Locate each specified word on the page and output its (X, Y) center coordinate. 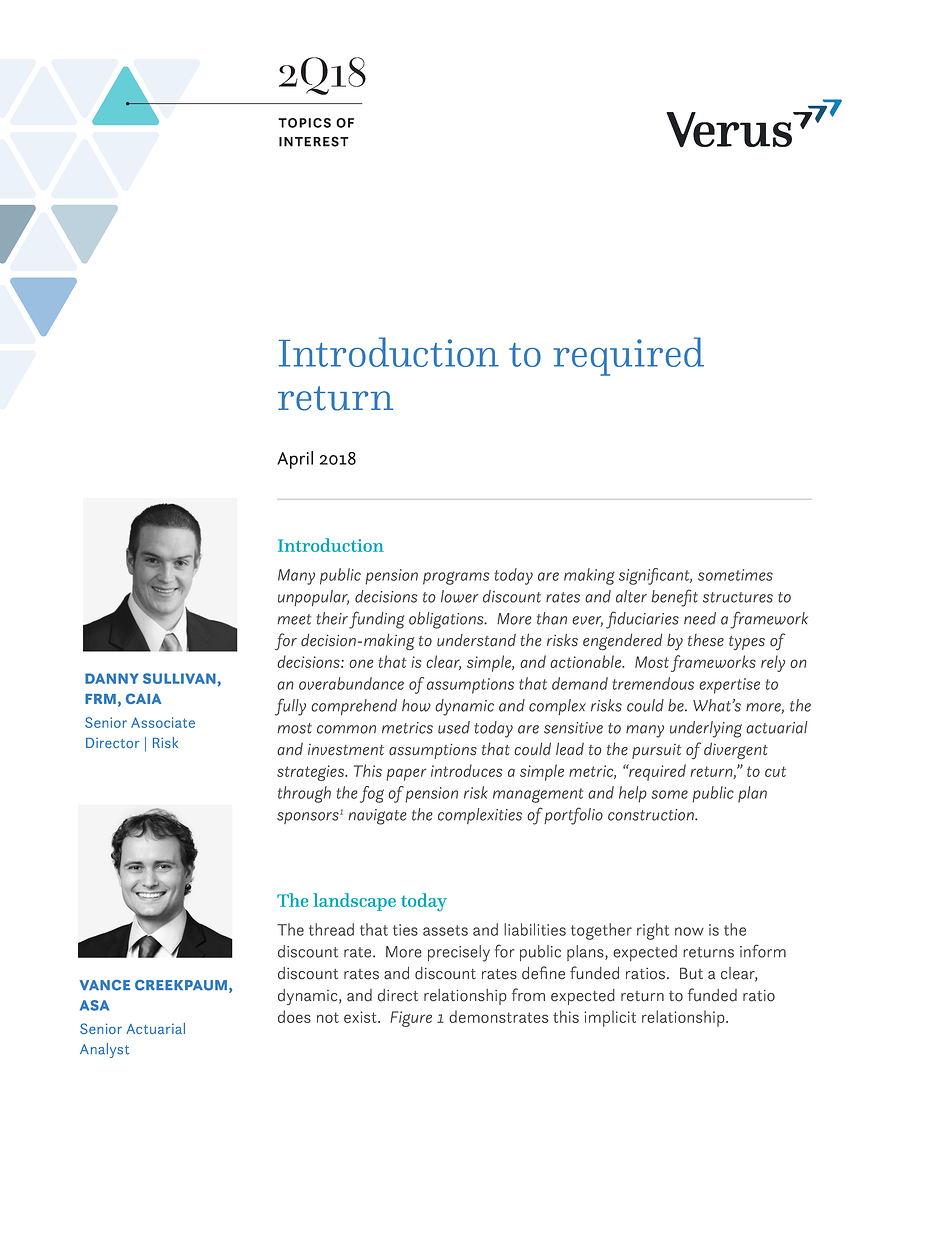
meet (294, 619)
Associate (163, 722)
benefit (674, 598)
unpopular (313, 598)
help (633, 794)
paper (406, 774)
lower (459, 596)
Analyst (104, 1050)
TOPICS (304, 123)
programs (456, 578)
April (295, 460)
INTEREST (314, 141)
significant (655, 576)
